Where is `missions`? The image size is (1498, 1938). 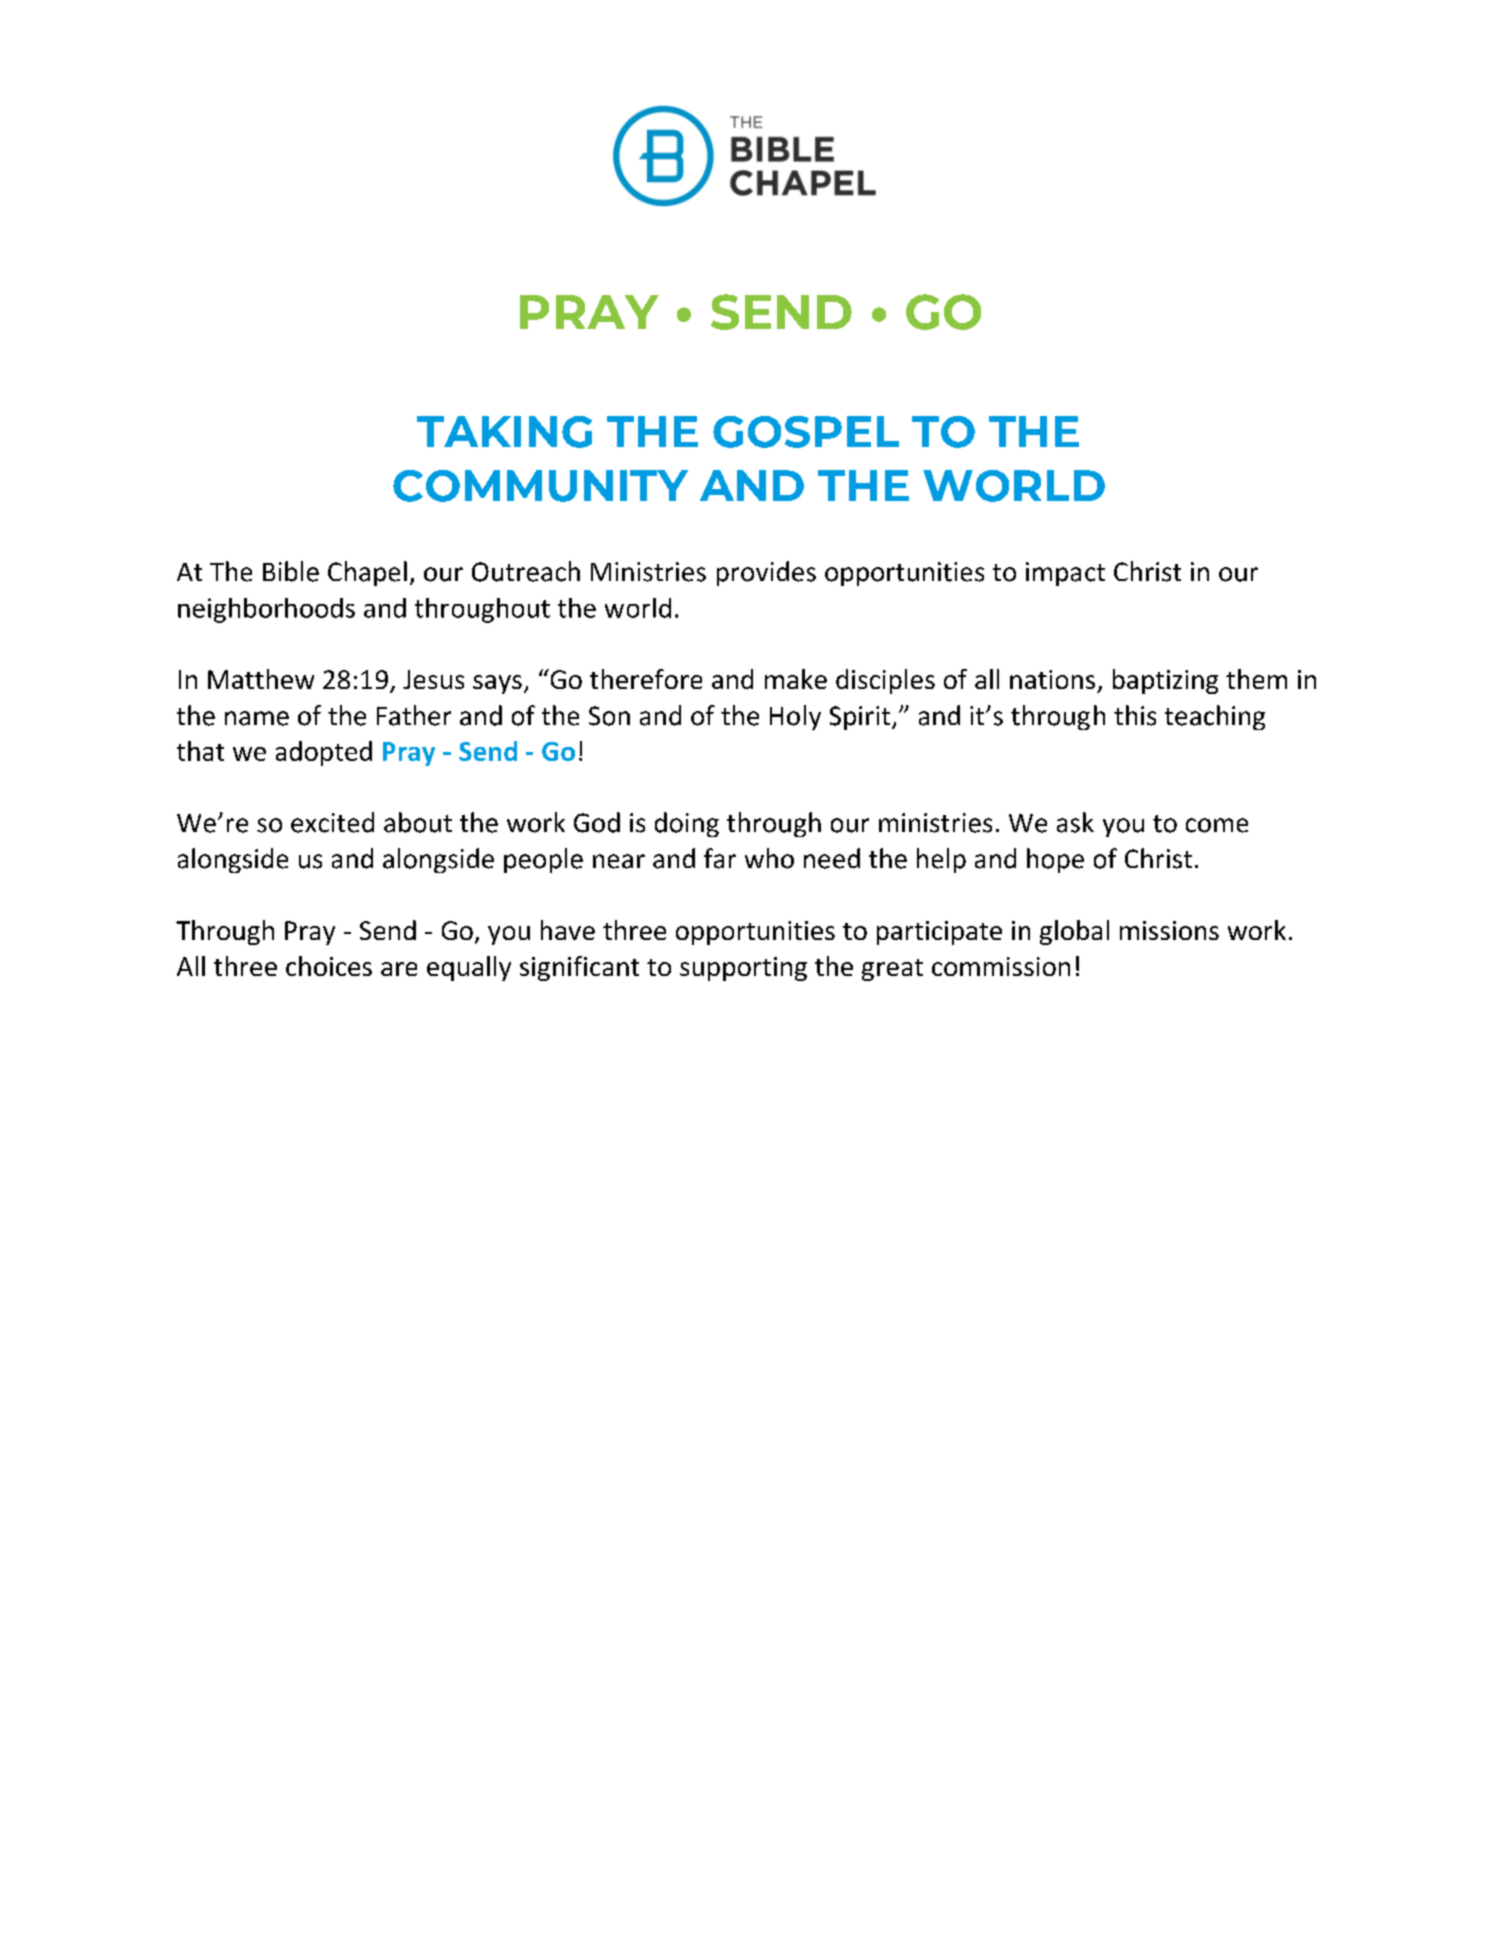
missions is located at coordinates (1169, 930).
